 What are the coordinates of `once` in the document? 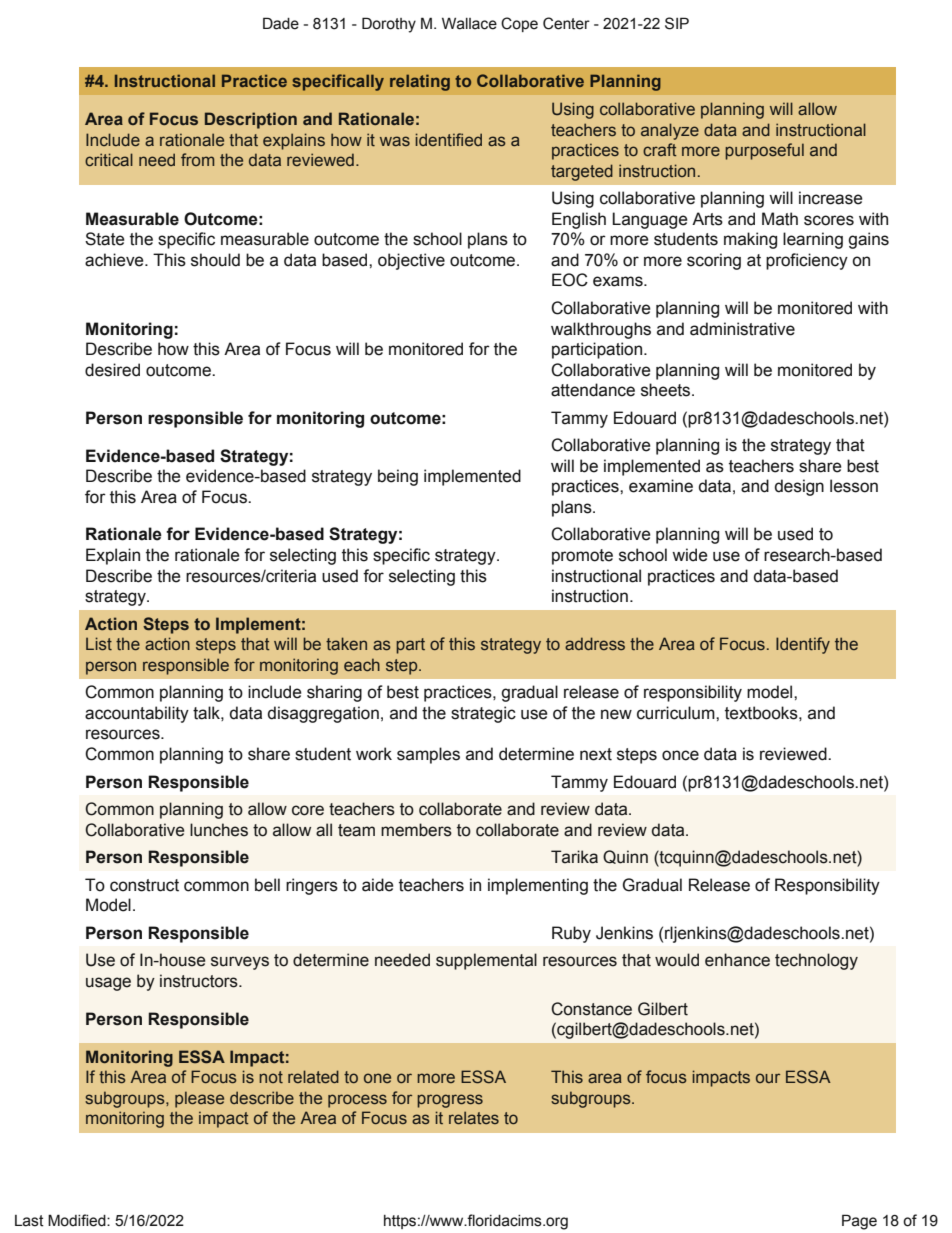 It's located at (680, 755).
